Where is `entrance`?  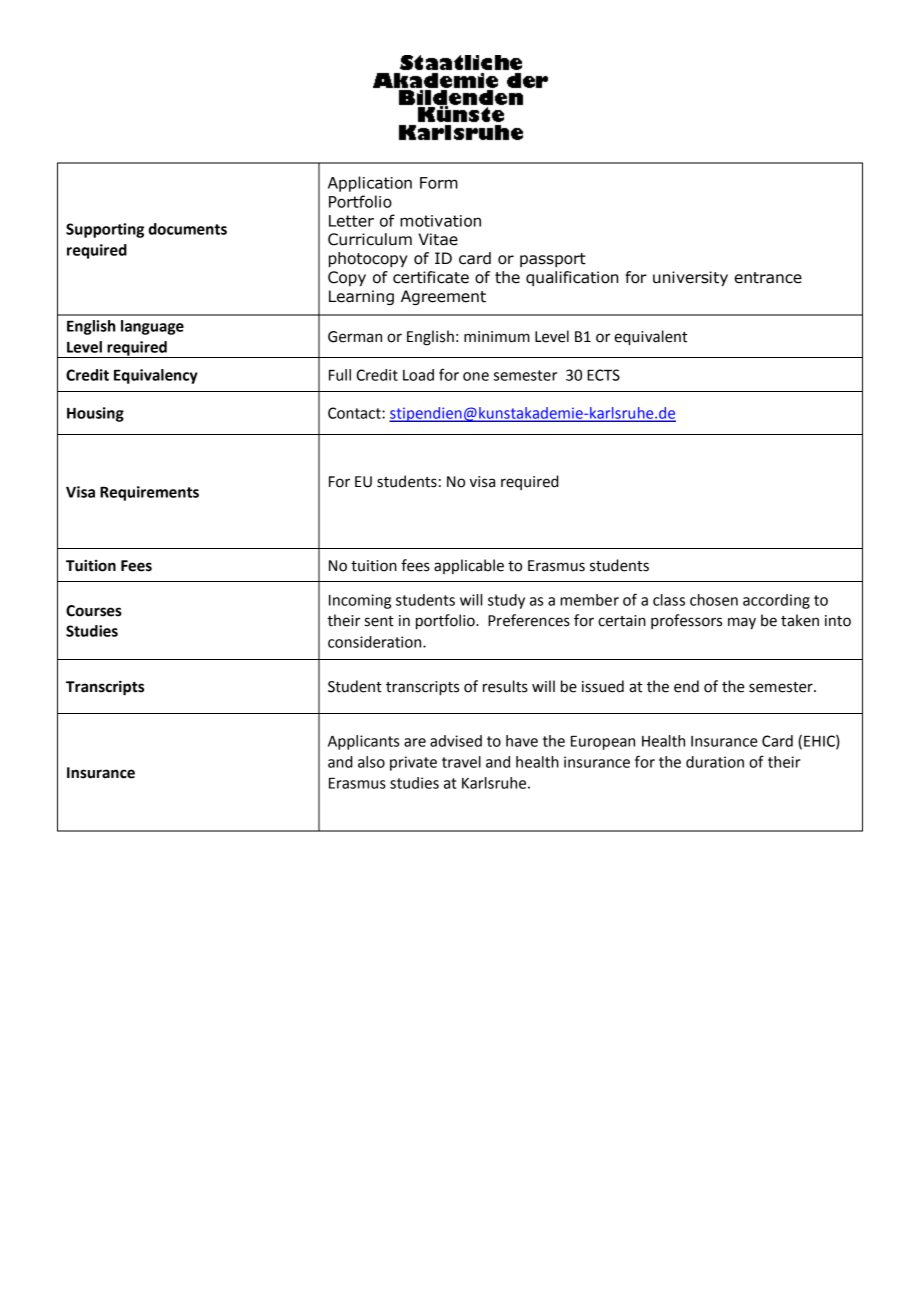 entrance is located at coordinates (768, 278).
